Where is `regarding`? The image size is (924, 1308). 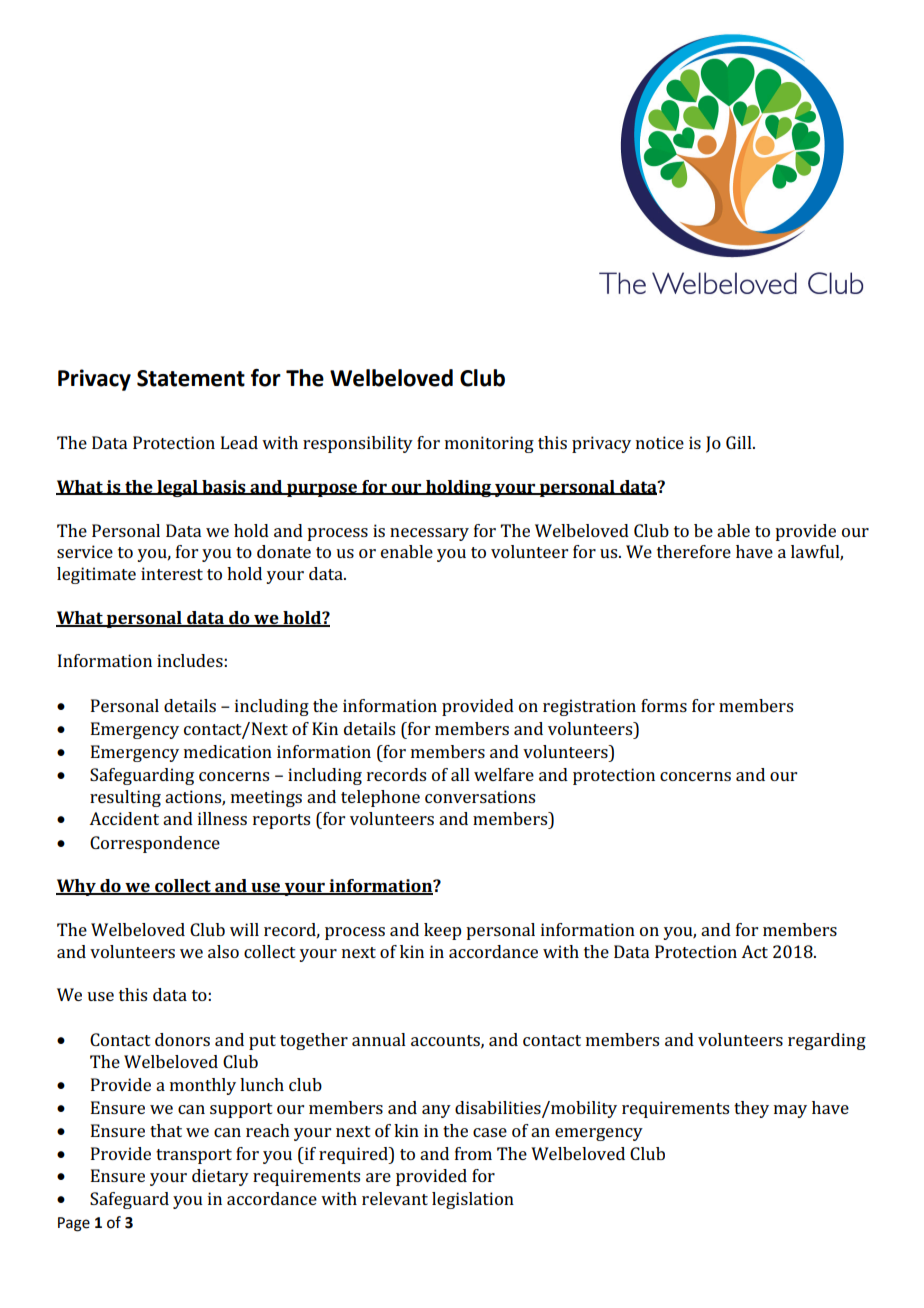 regarding is located at coordinates (827, 1041).
